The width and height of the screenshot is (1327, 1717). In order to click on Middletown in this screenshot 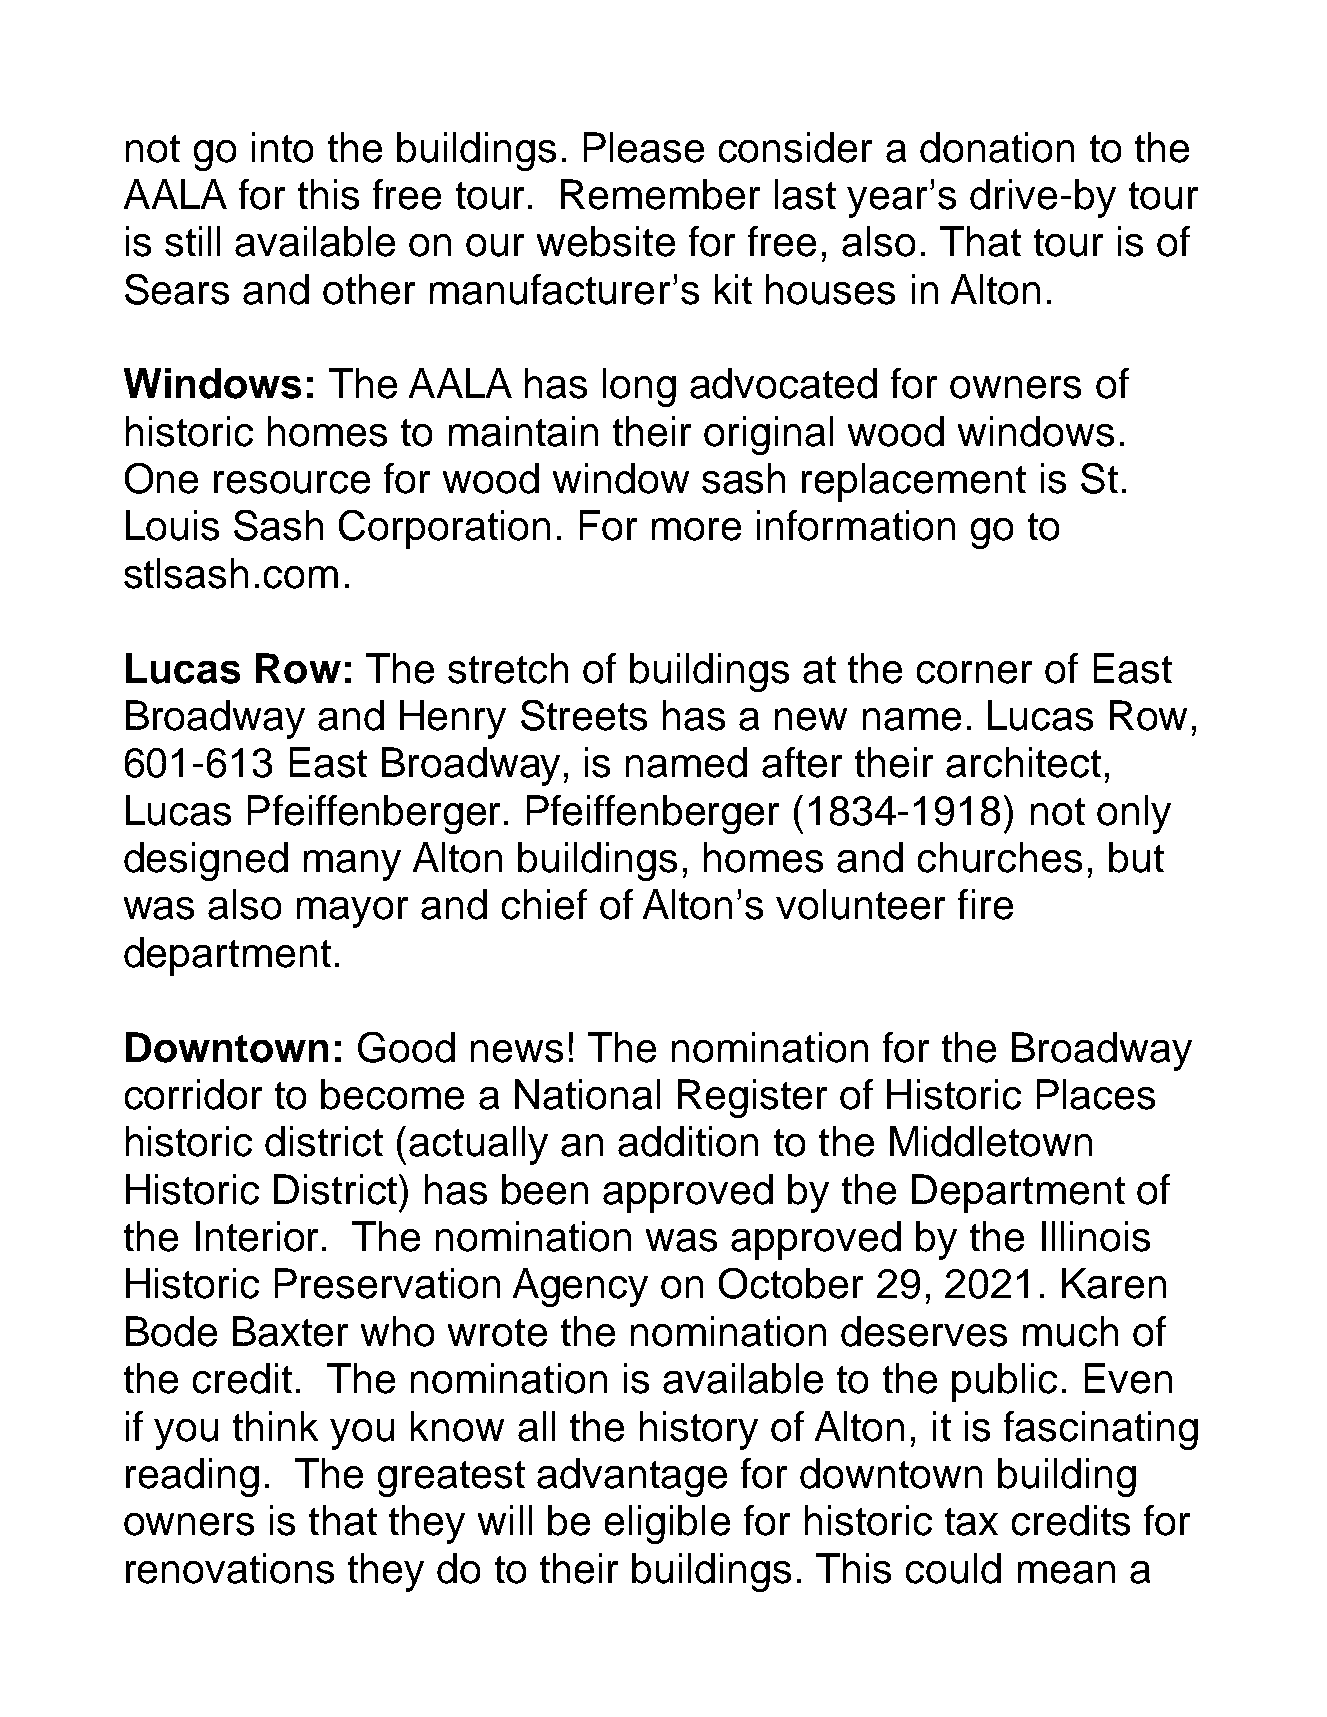, I will do `click(991, 1141)`.
